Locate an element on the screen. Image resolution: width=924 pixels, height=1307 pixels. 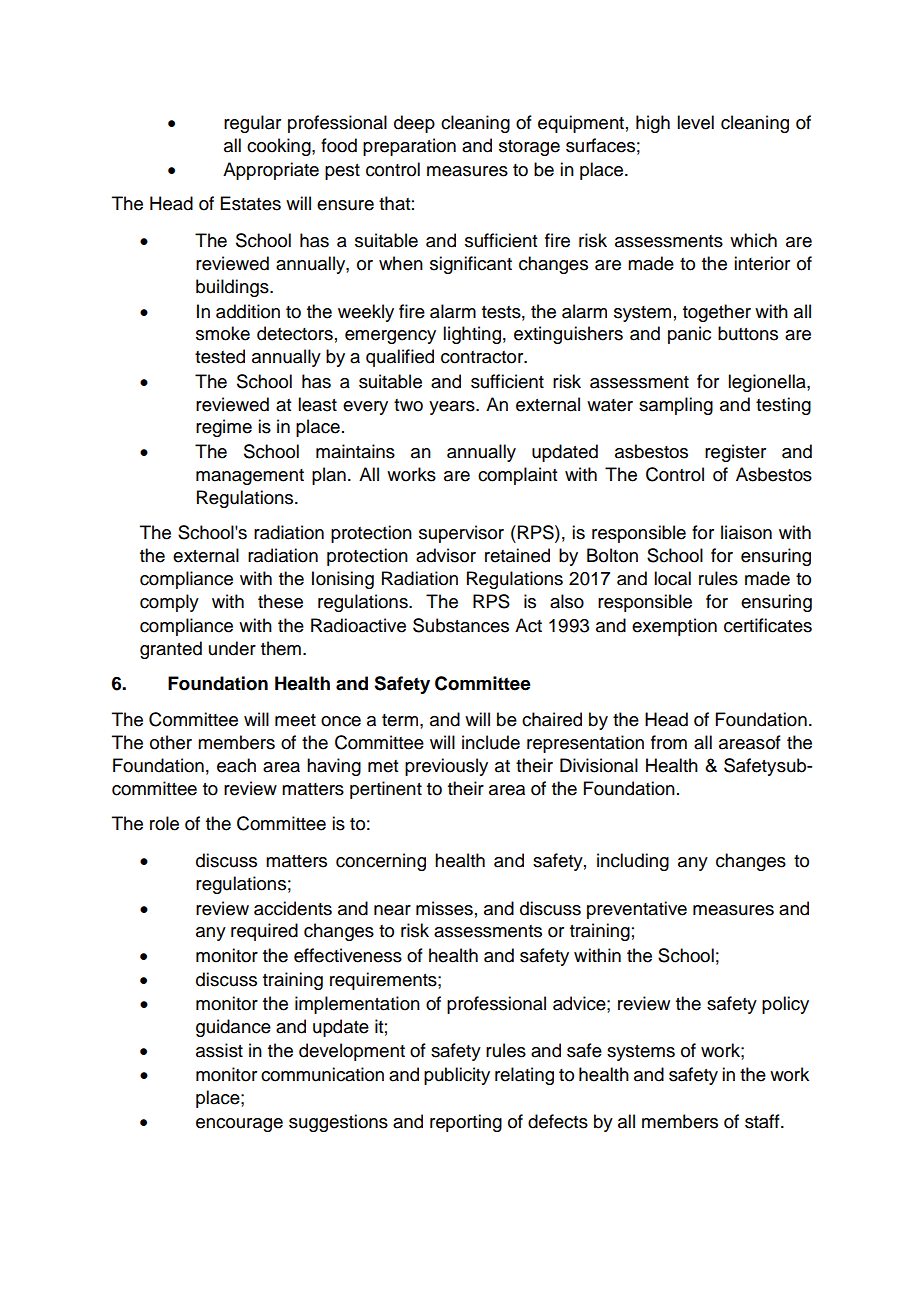
liaison is located at coordinates (746, 532).
